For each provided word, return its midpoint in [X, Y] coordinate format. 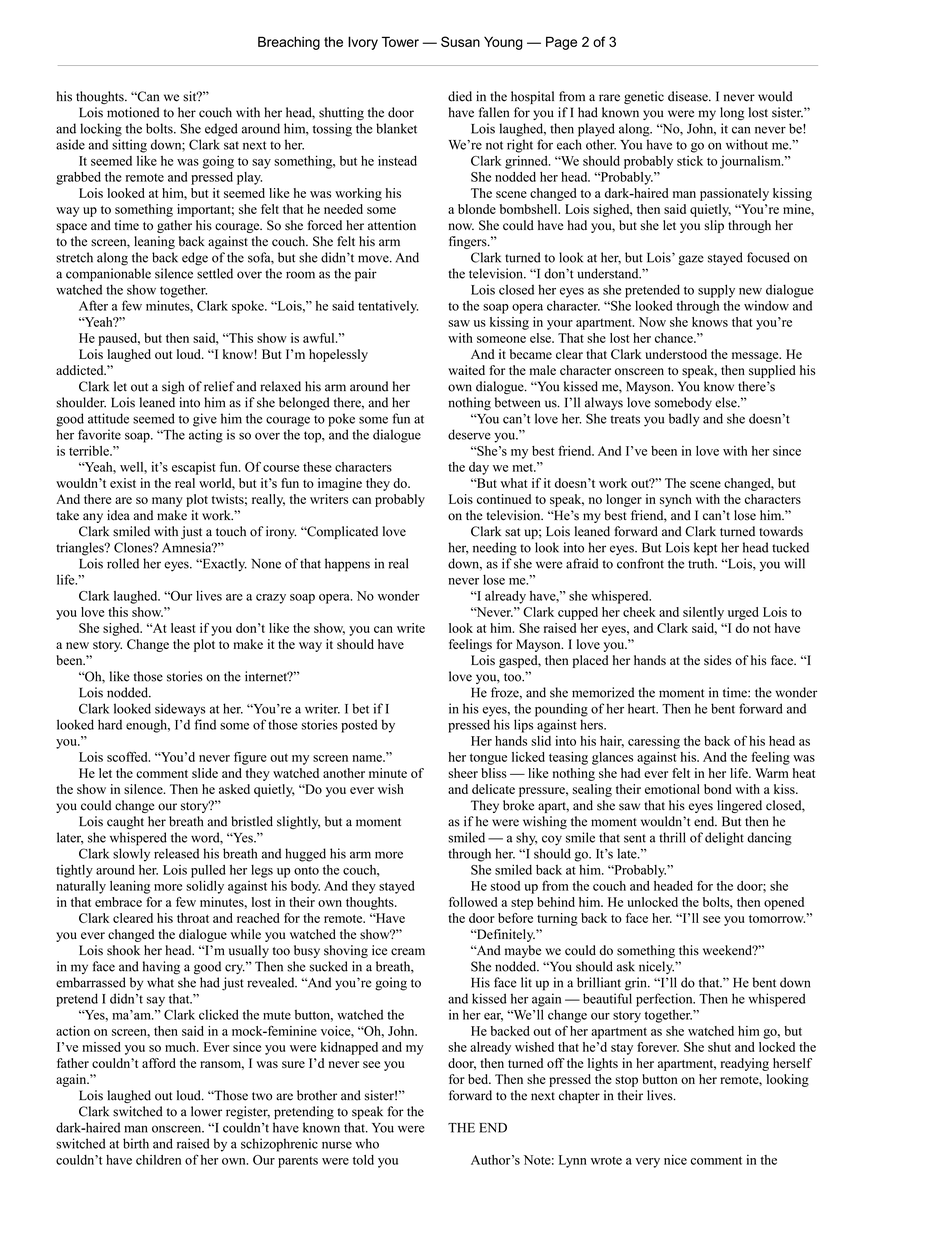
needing [495, 549]
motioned [133, 112]
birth [136, 1143]
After [93, 305]
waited [466, 370]
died [460, 96]
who [367, 1143]
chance [675, 338]
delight [724, 839]
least [183, 628]
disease [689, 96]
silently [703, 613]
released [176, 853]
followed [473, 902]
